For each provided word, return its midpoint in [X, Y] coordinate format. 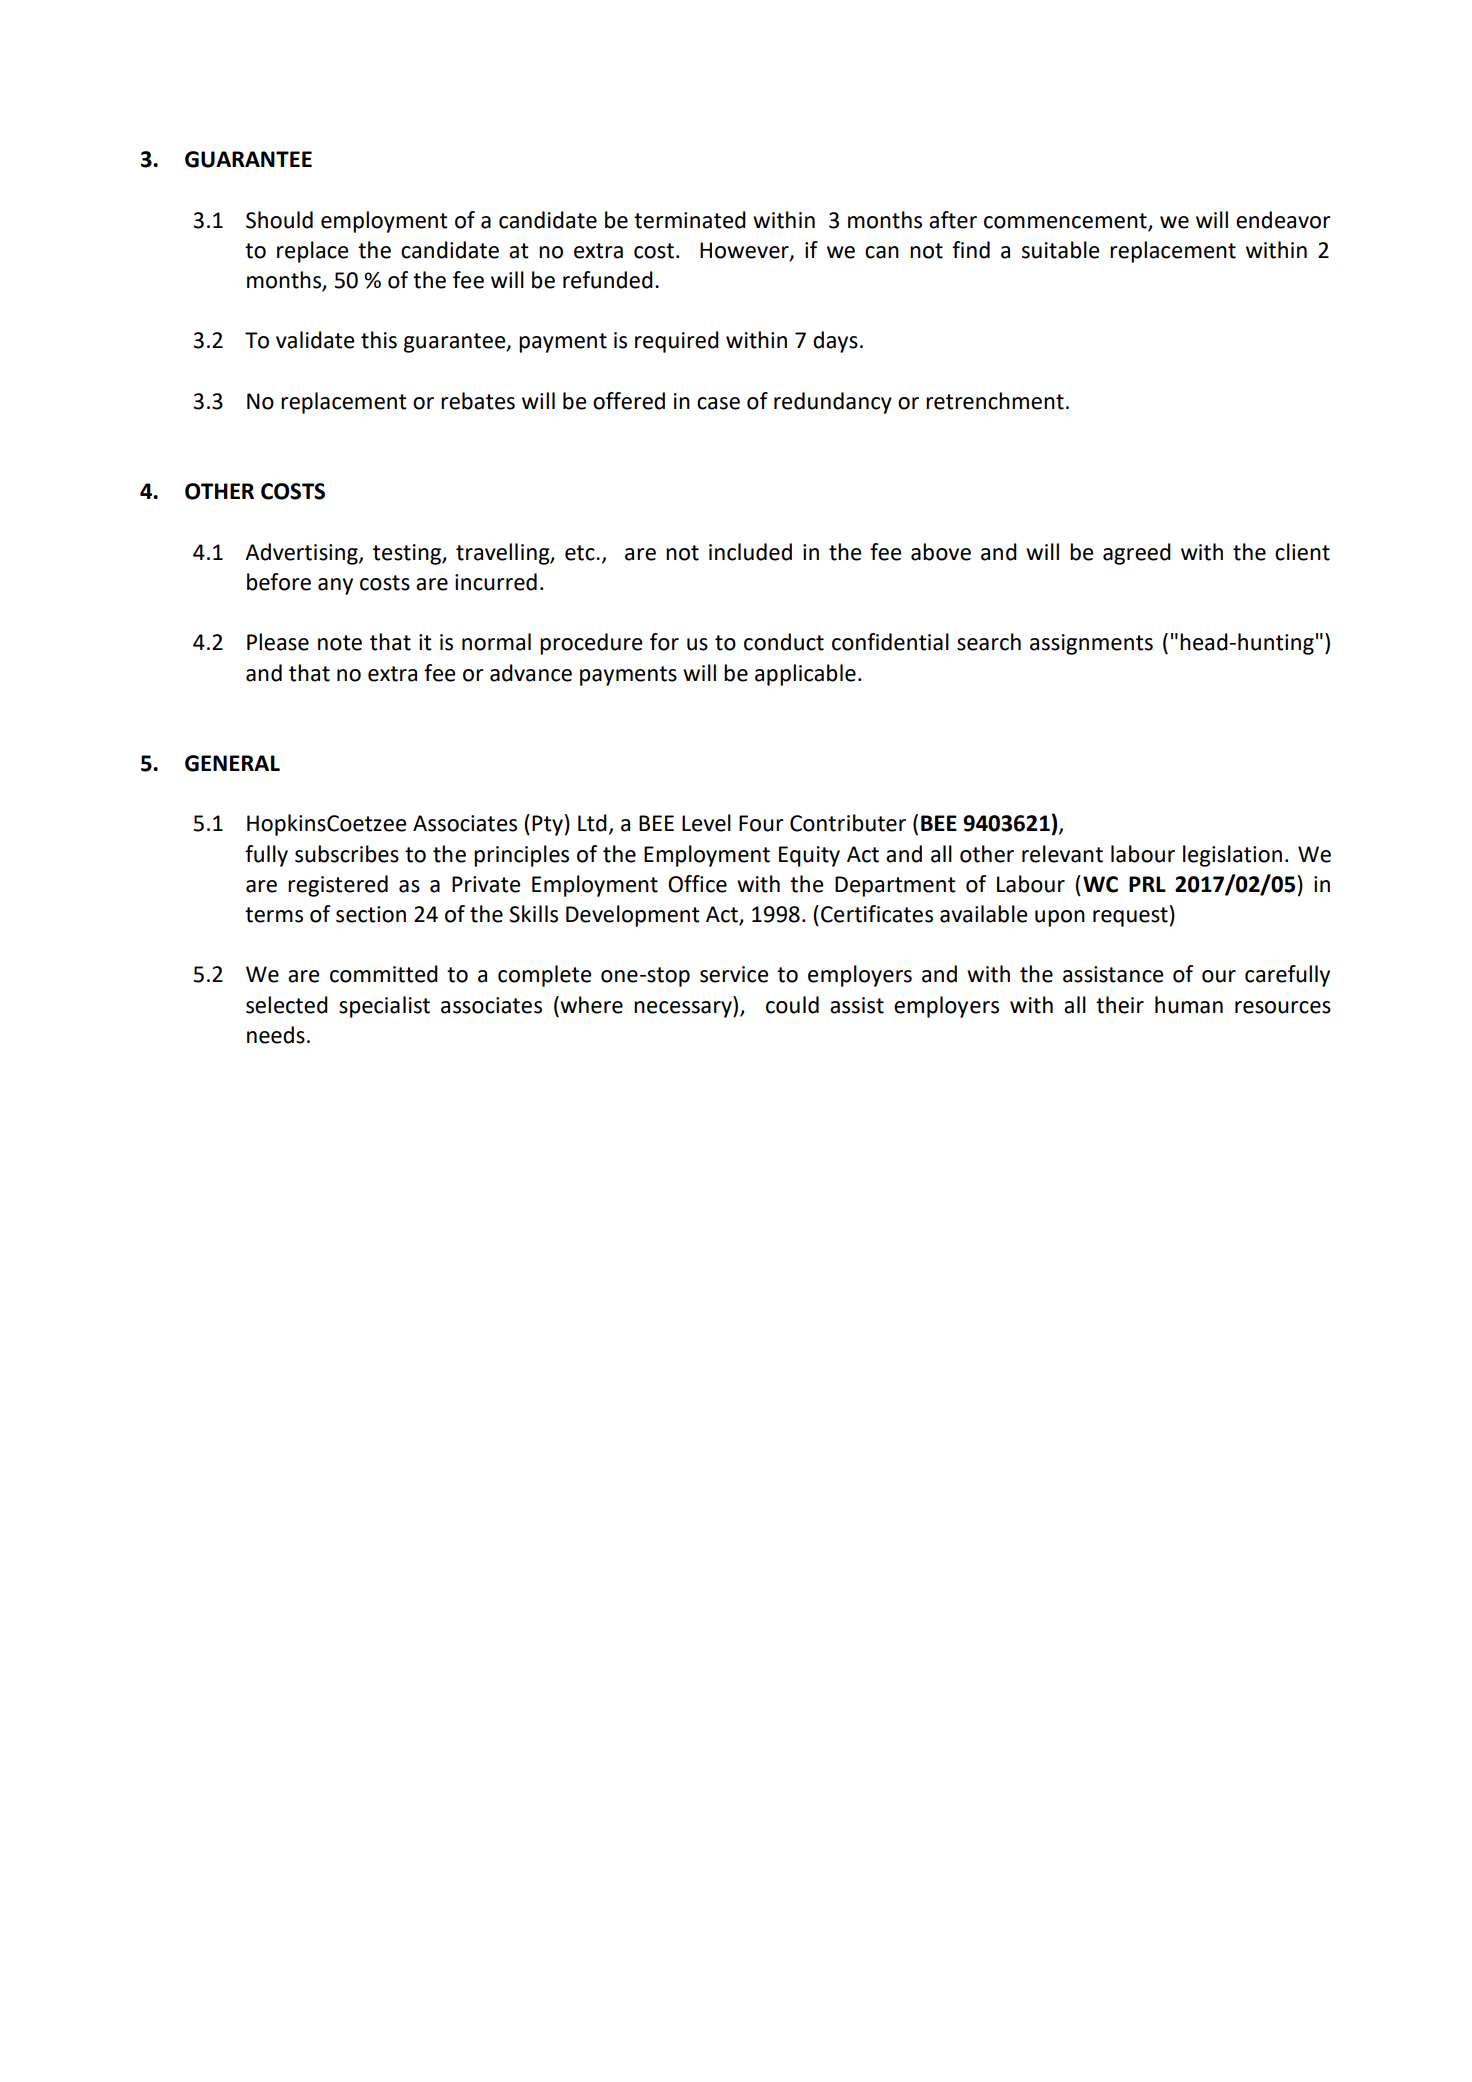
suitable [1060, 250]
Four [761, 823]
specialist [384, 1007]
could [792, 1005]
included [750, 552]
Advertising [302, 554]
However [745, 251]
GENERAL [232, 763]
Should [279, 220]
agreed [1137, 554]
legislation [1232, 856]
